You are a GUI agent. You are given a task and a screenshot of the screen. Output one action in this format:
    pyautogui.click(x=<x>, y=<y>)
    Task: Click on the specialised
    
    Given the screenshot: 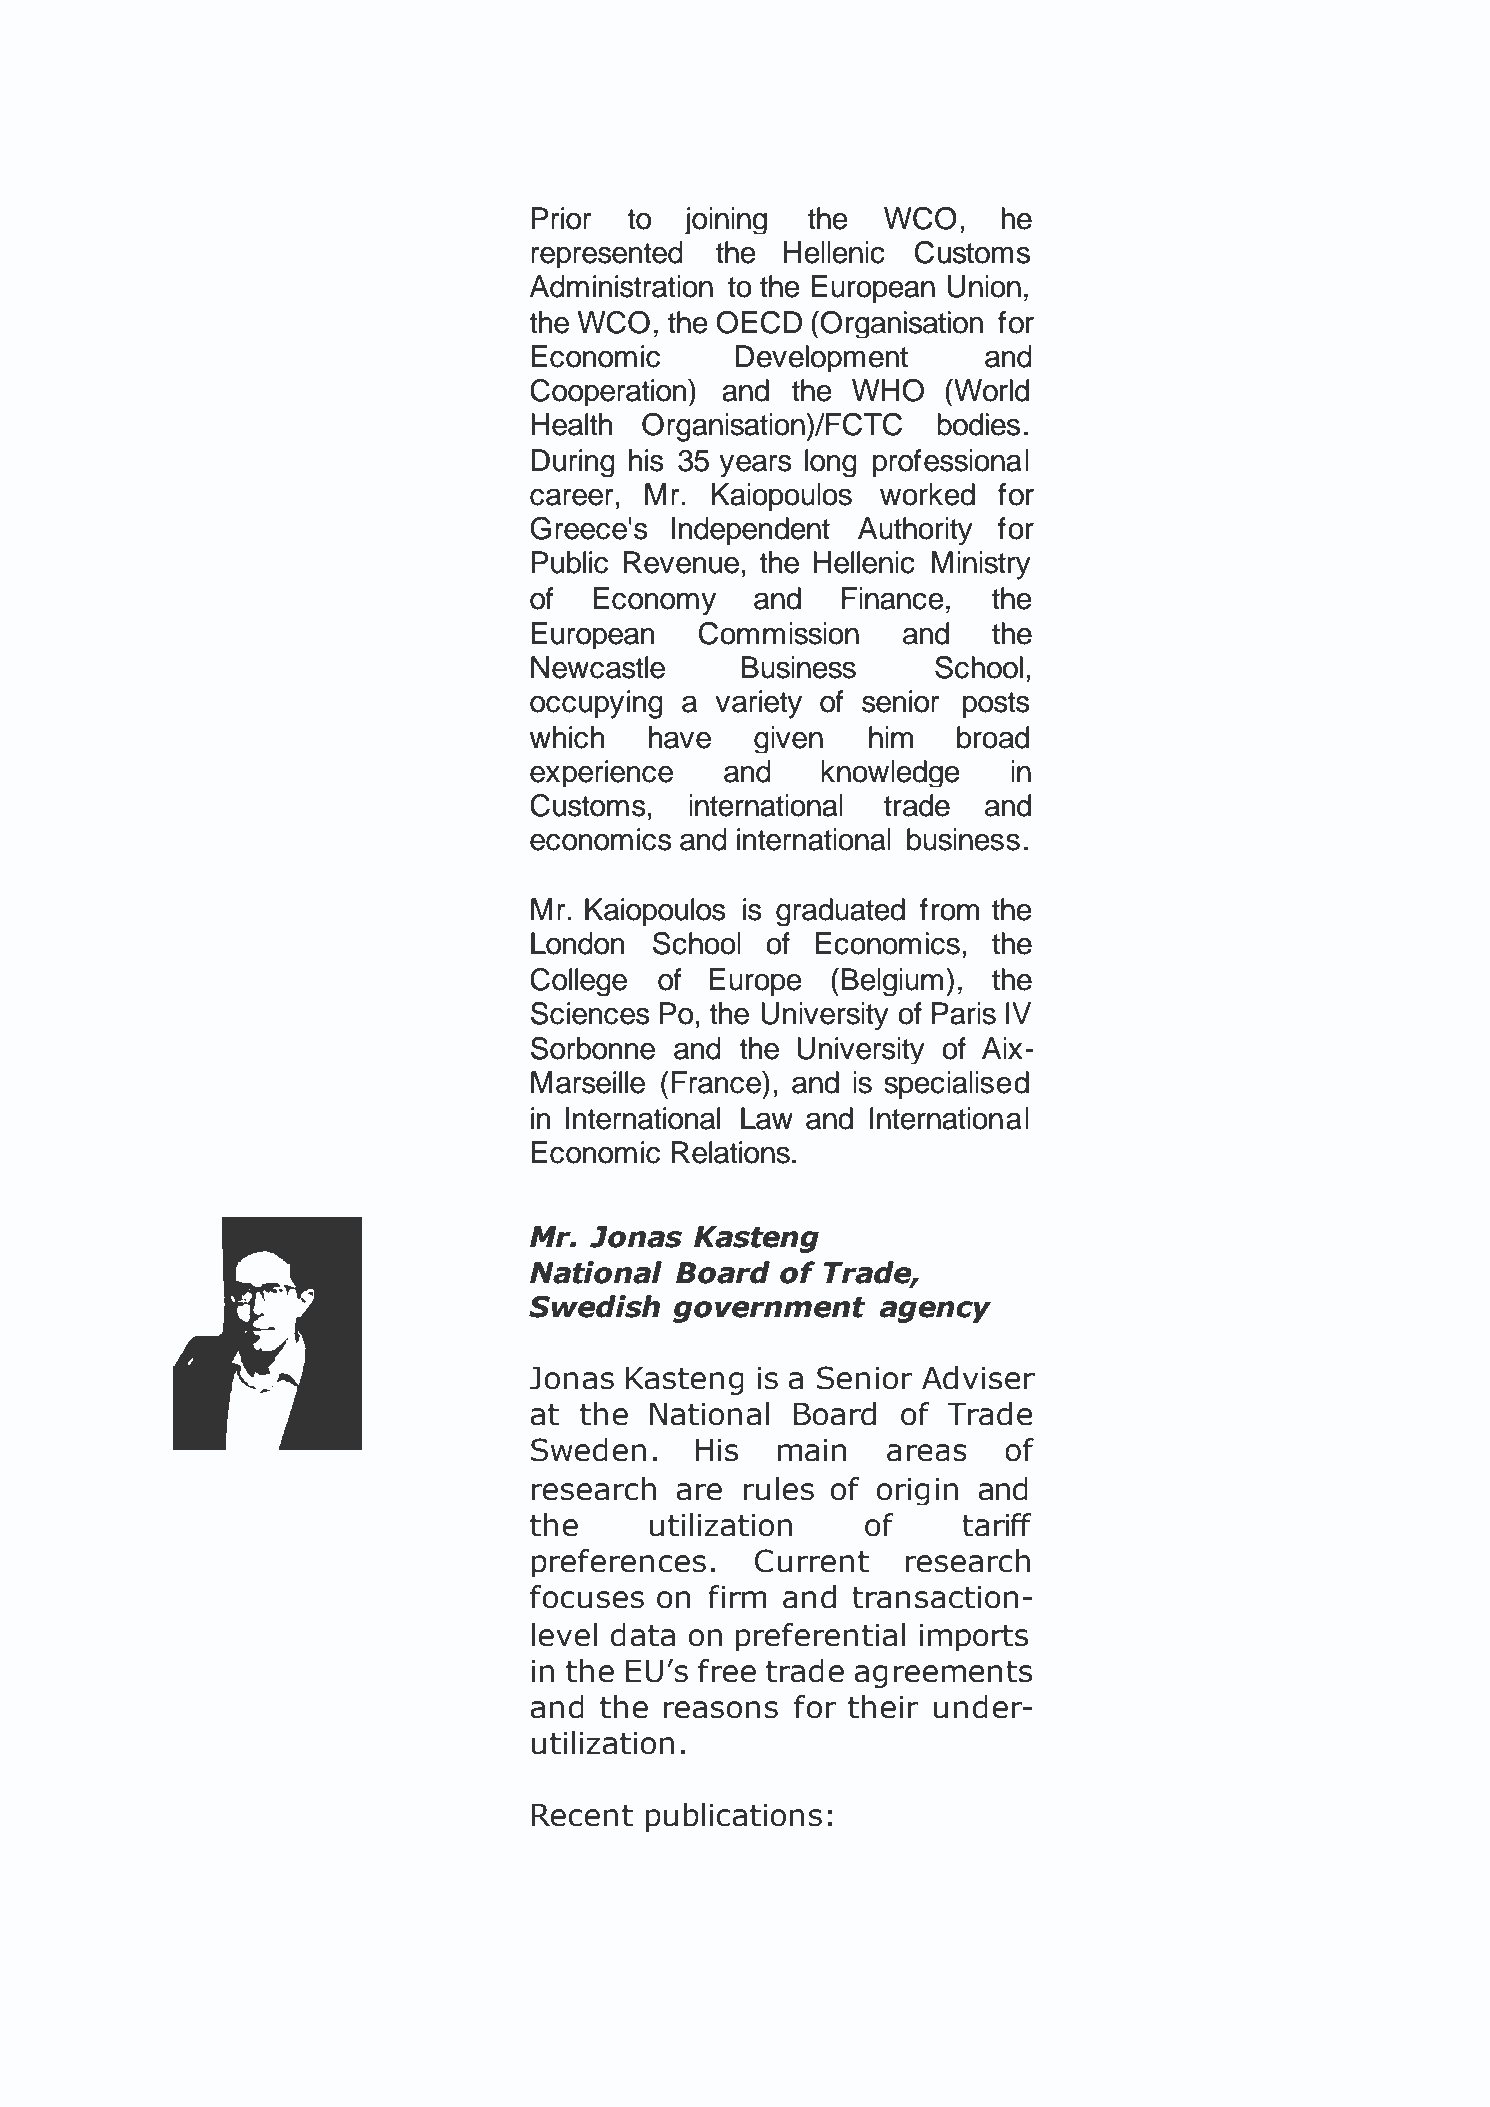 What is the action you would take?
    pyautogui.click(x=956, y=1085)
